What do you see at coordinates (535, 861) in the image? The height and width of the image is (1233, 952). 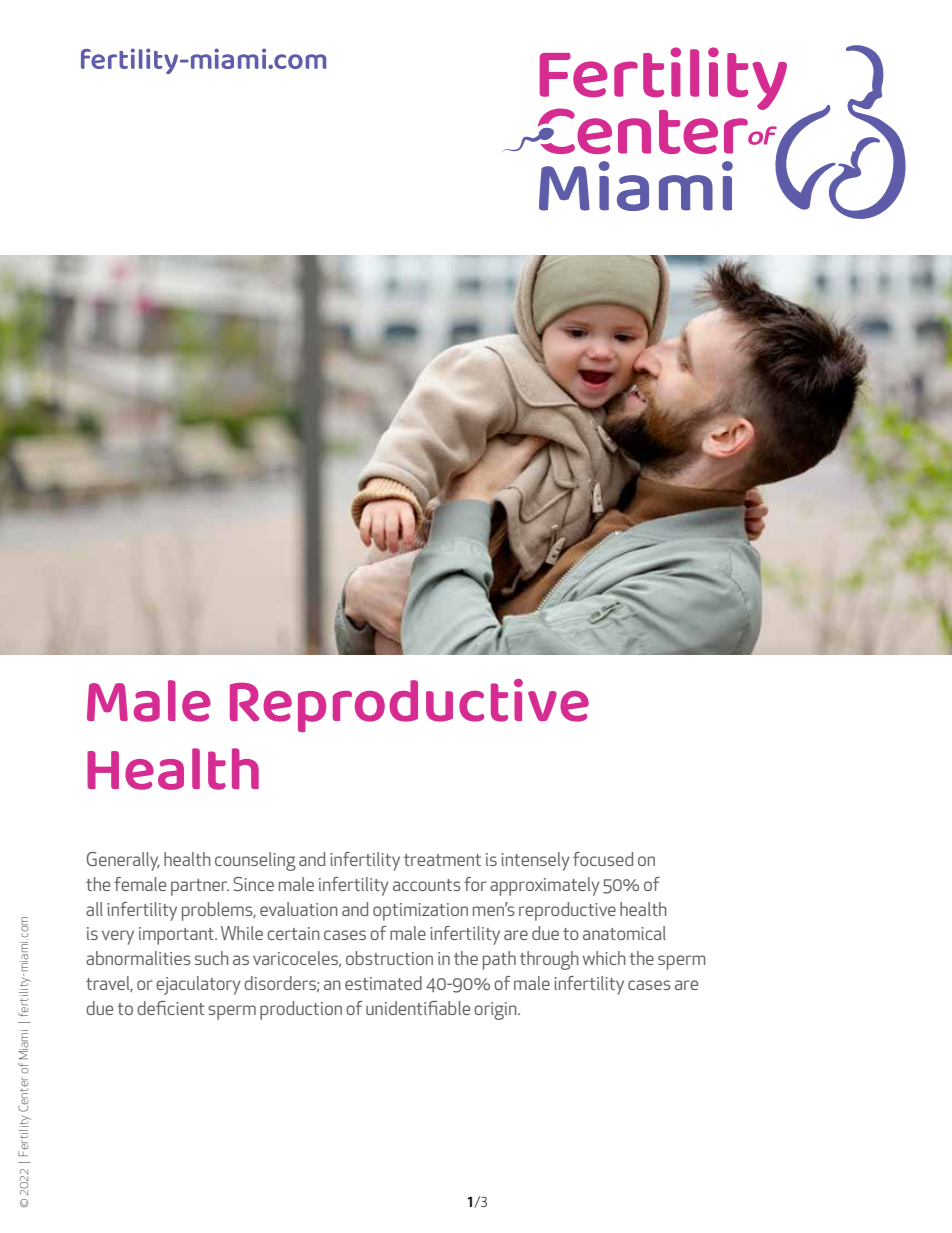 I see `intensely` at bounding box center [535, 861].
